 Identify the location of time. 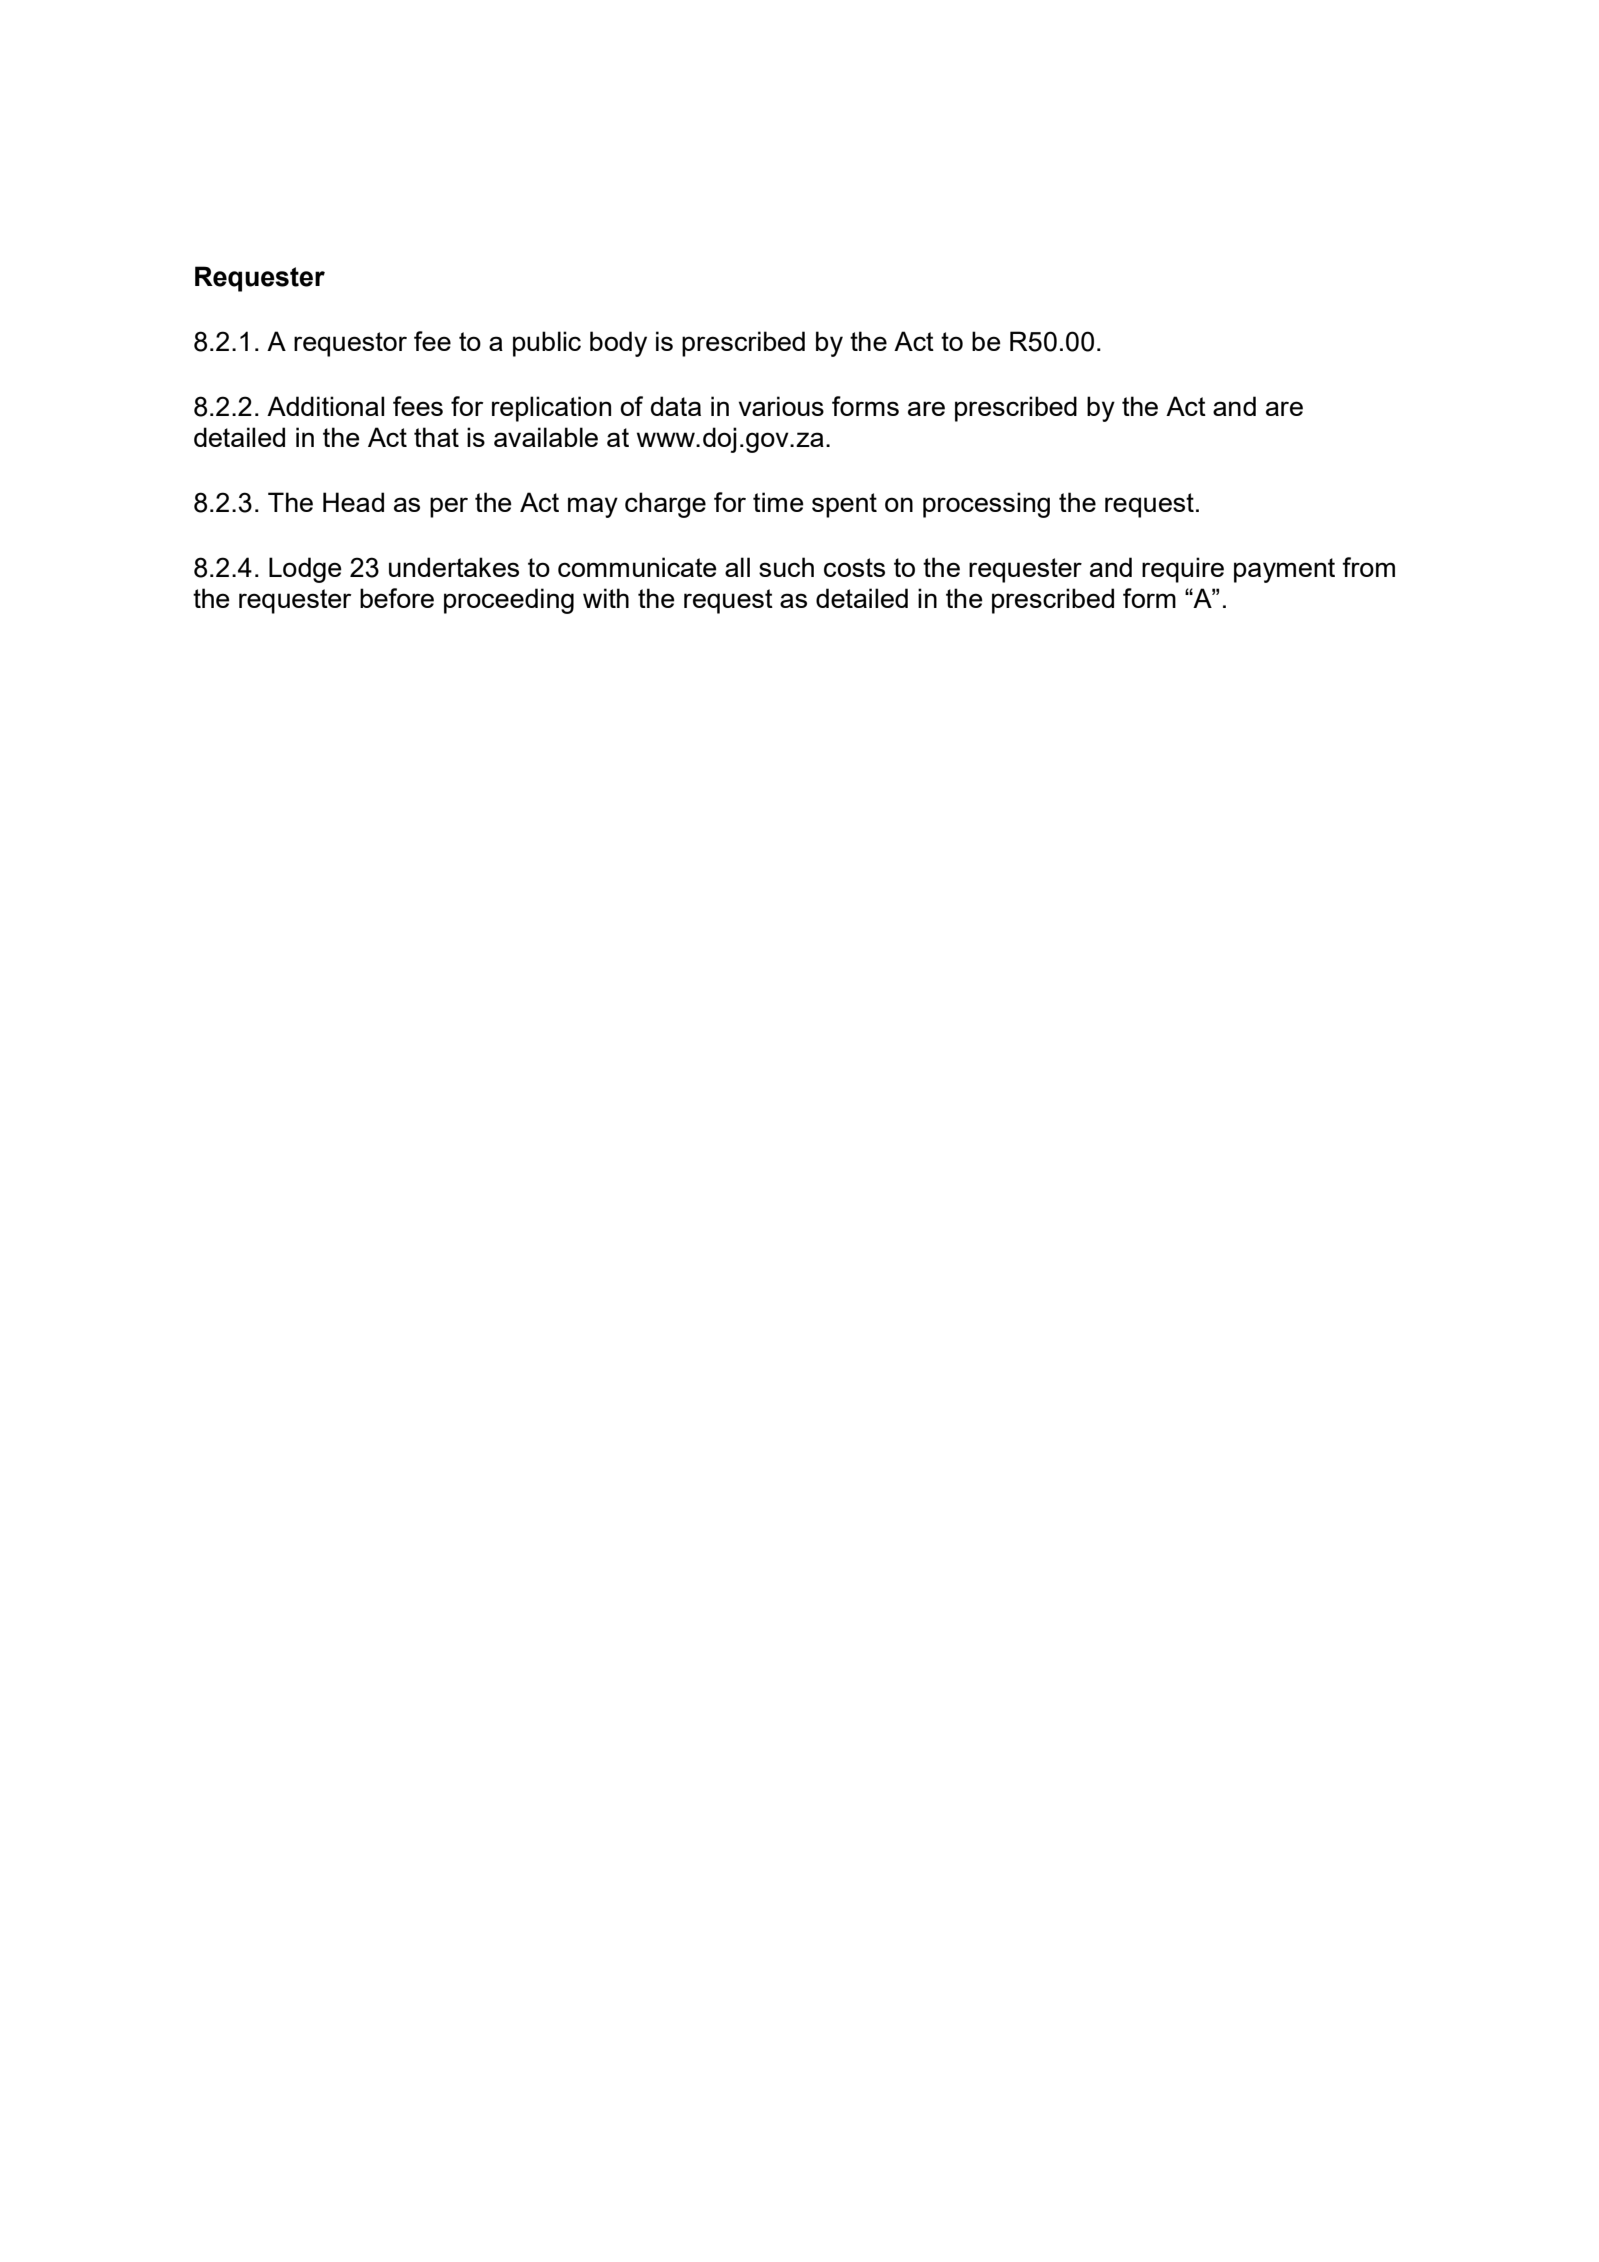
(778, 502).
